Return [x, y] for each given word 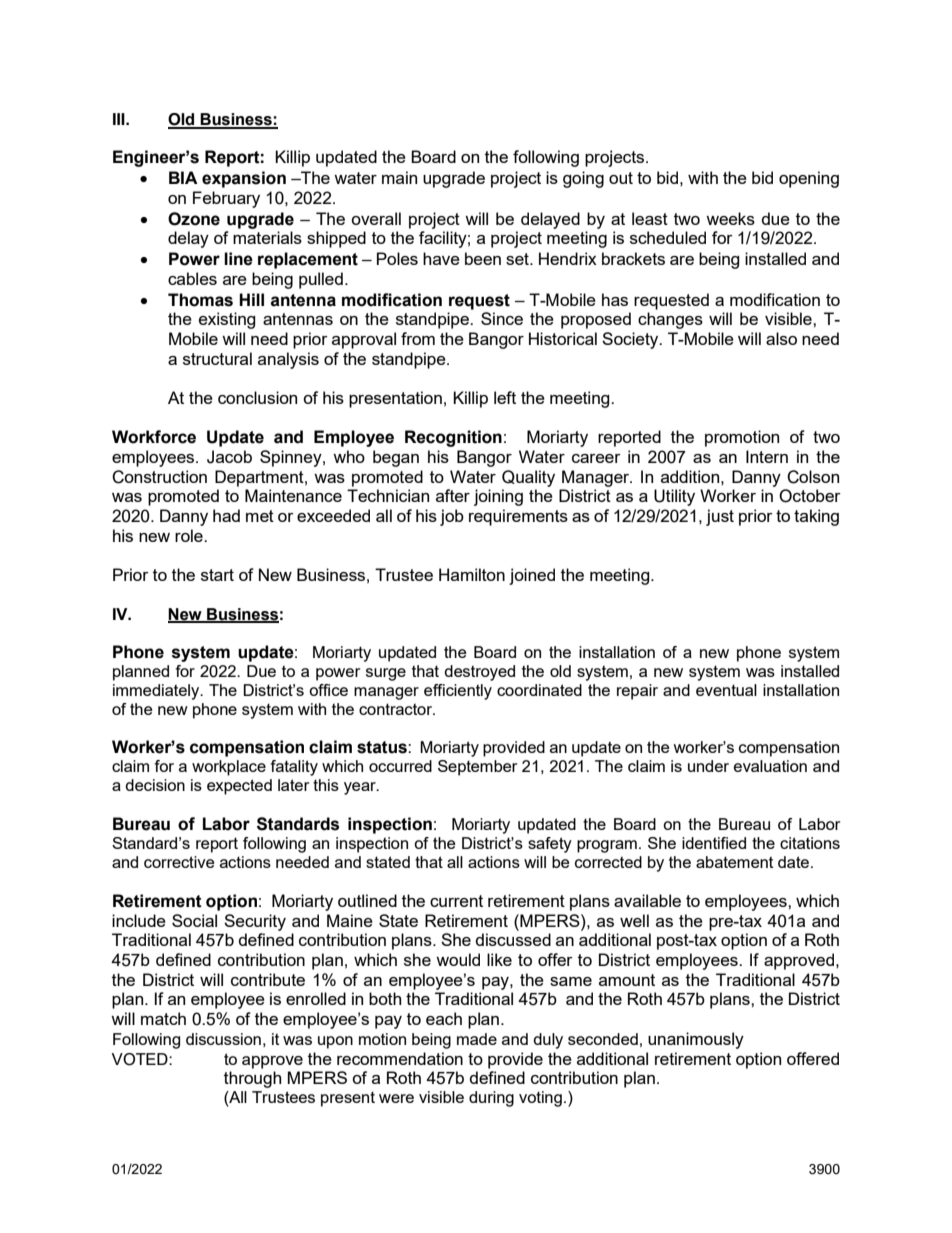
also [781, 338]
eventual [726, 690]
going [583, 179]
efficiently [458, 692]
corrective [179, 862]
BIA [183, 177]
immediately [157, 692]
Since [502, 318]
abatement [734, 862]
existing [227, 320]
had [226, 515]
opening [809, 179]
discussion [223, 1039]
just [720, 517]
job [452, 517]
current [456, 901]
